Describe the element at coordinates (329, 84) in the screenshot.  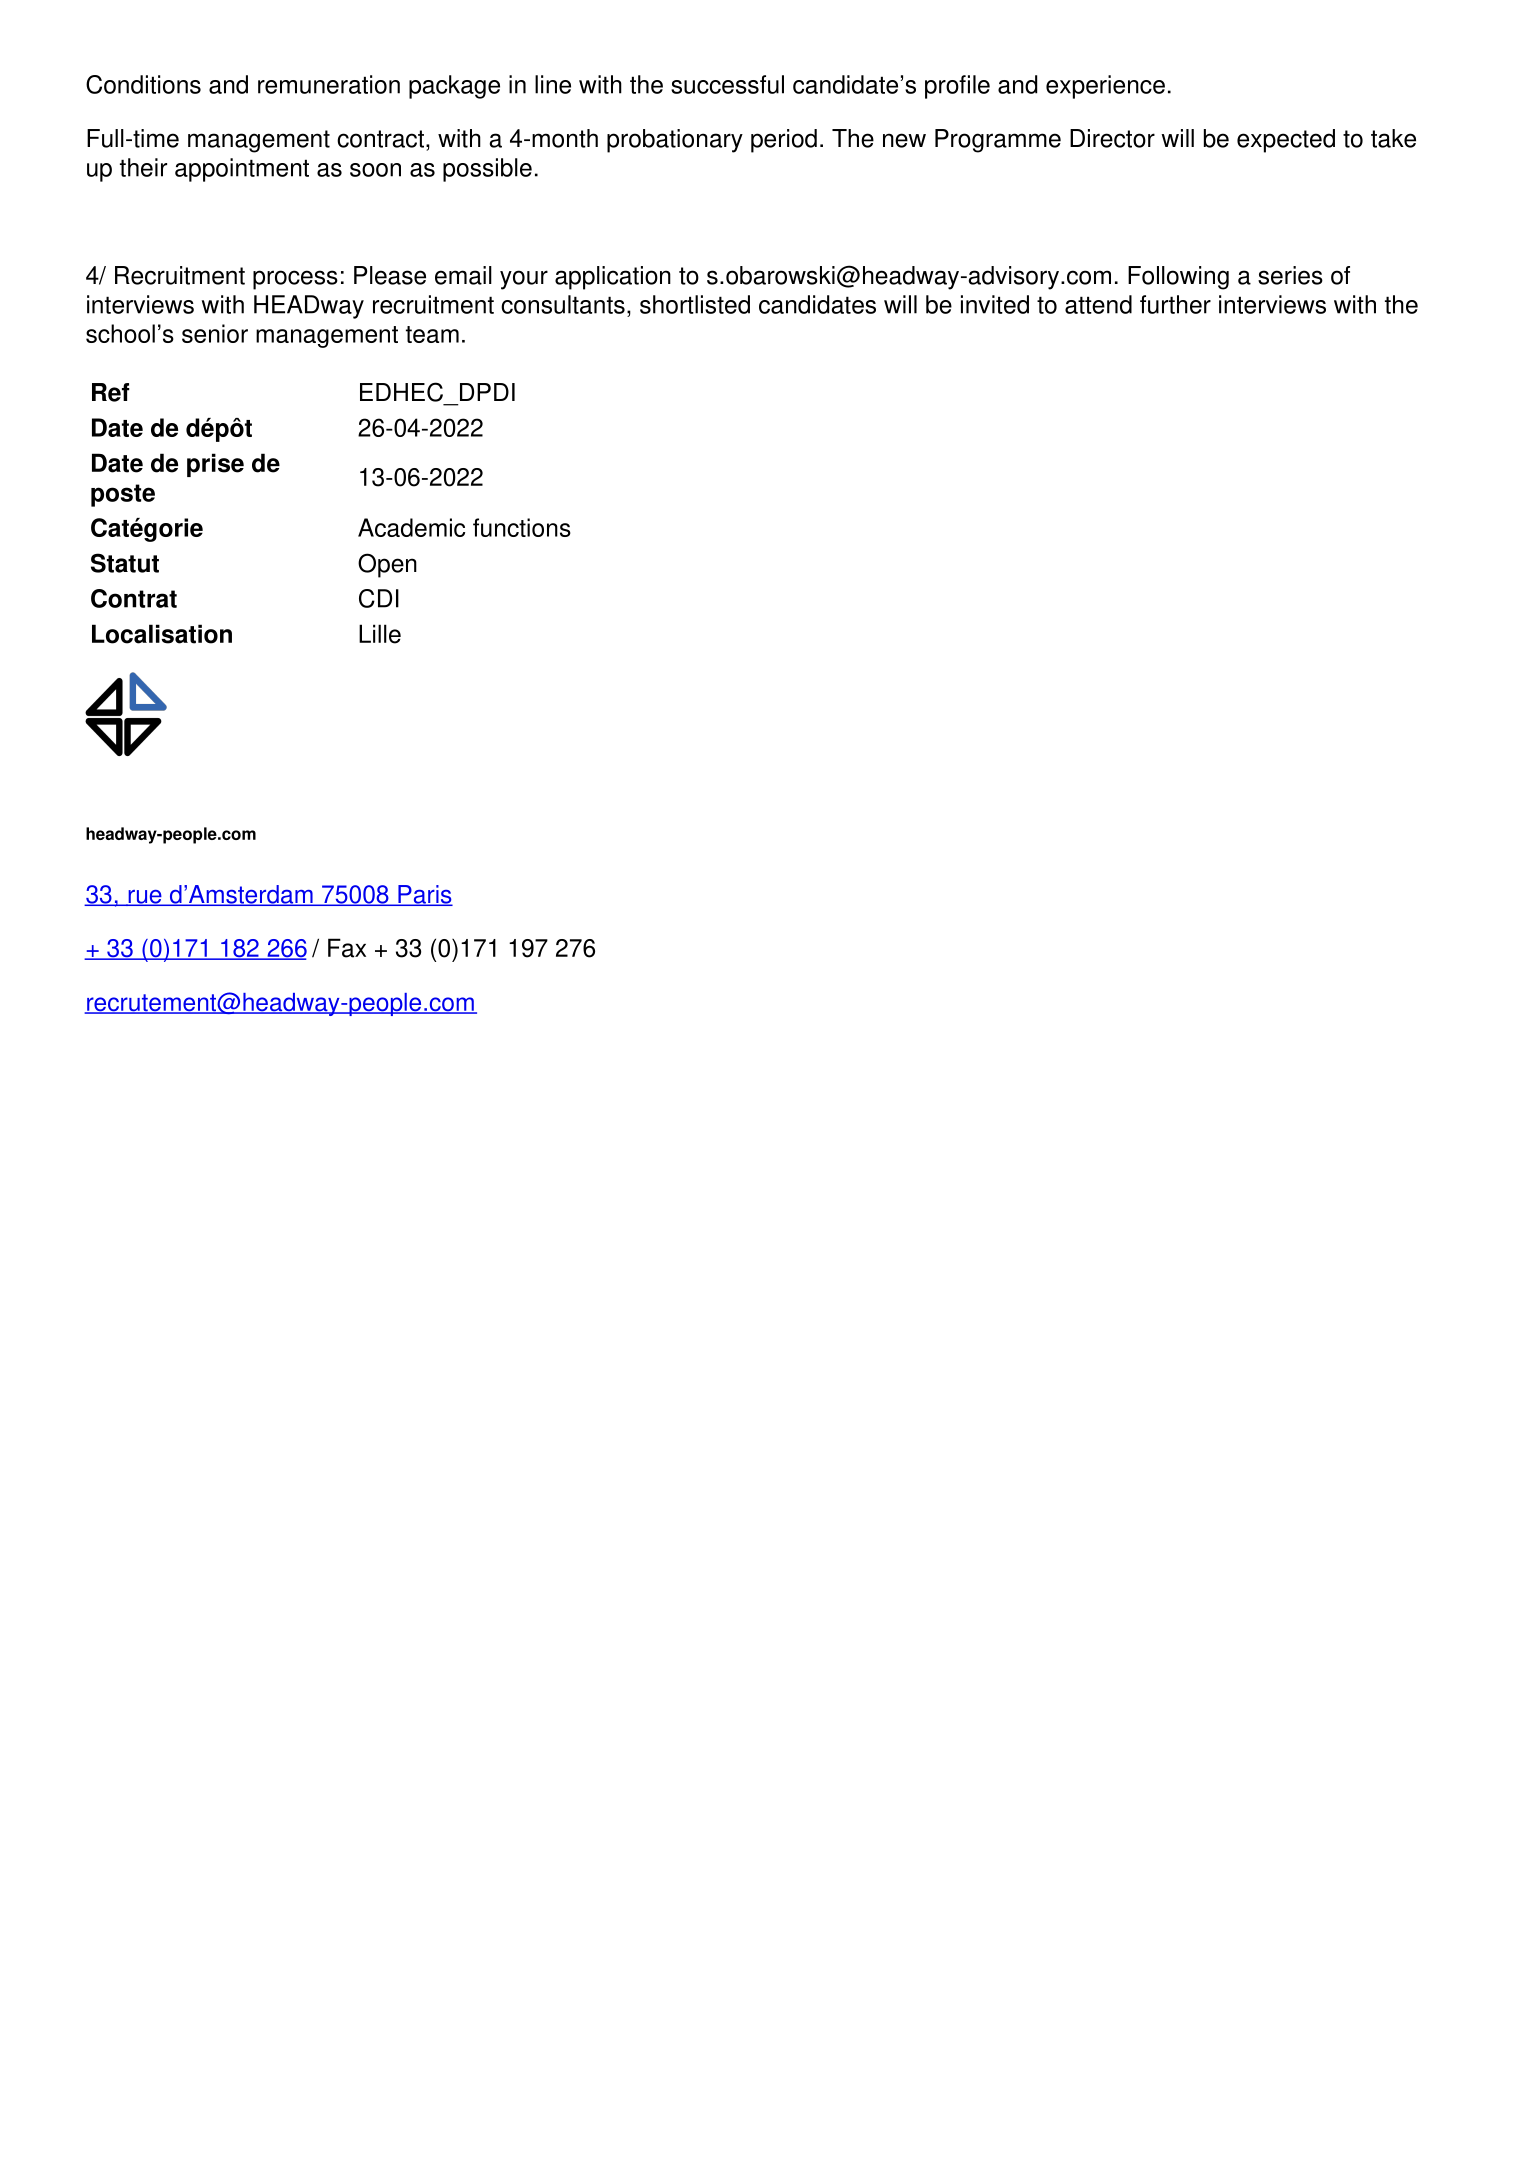
I see `remuneration` at that location.
